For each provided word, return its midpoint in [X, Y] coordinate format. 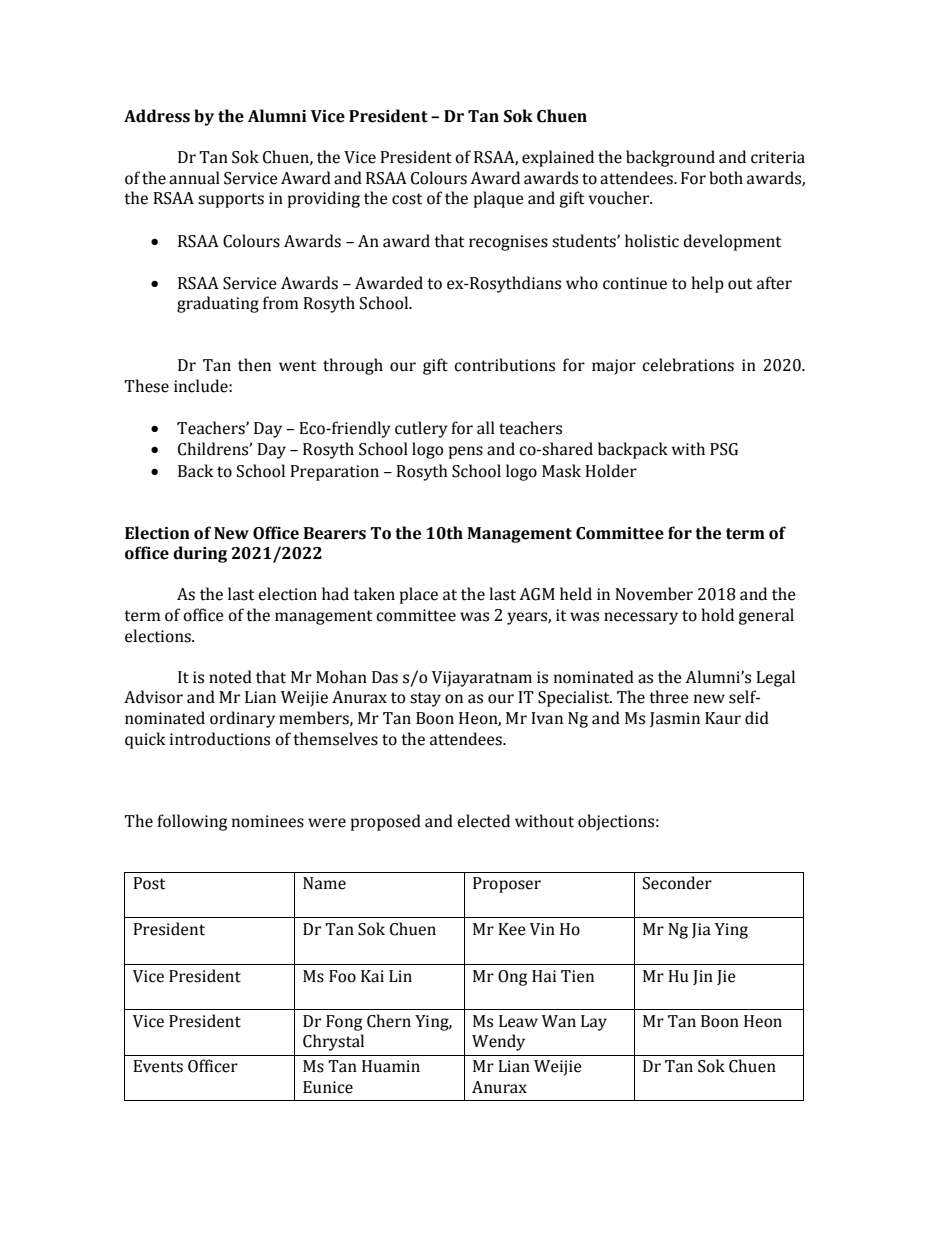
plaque [499, 199]
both [726, 178]
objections [616, 822]
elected [483, 821]
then [254, 365]
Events [158, 1066]
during [200, 554]
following [192, 822]
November [654, 594]
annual [194, 178]
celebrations [688, 365]
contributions [504, 365]
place [419, 595]
